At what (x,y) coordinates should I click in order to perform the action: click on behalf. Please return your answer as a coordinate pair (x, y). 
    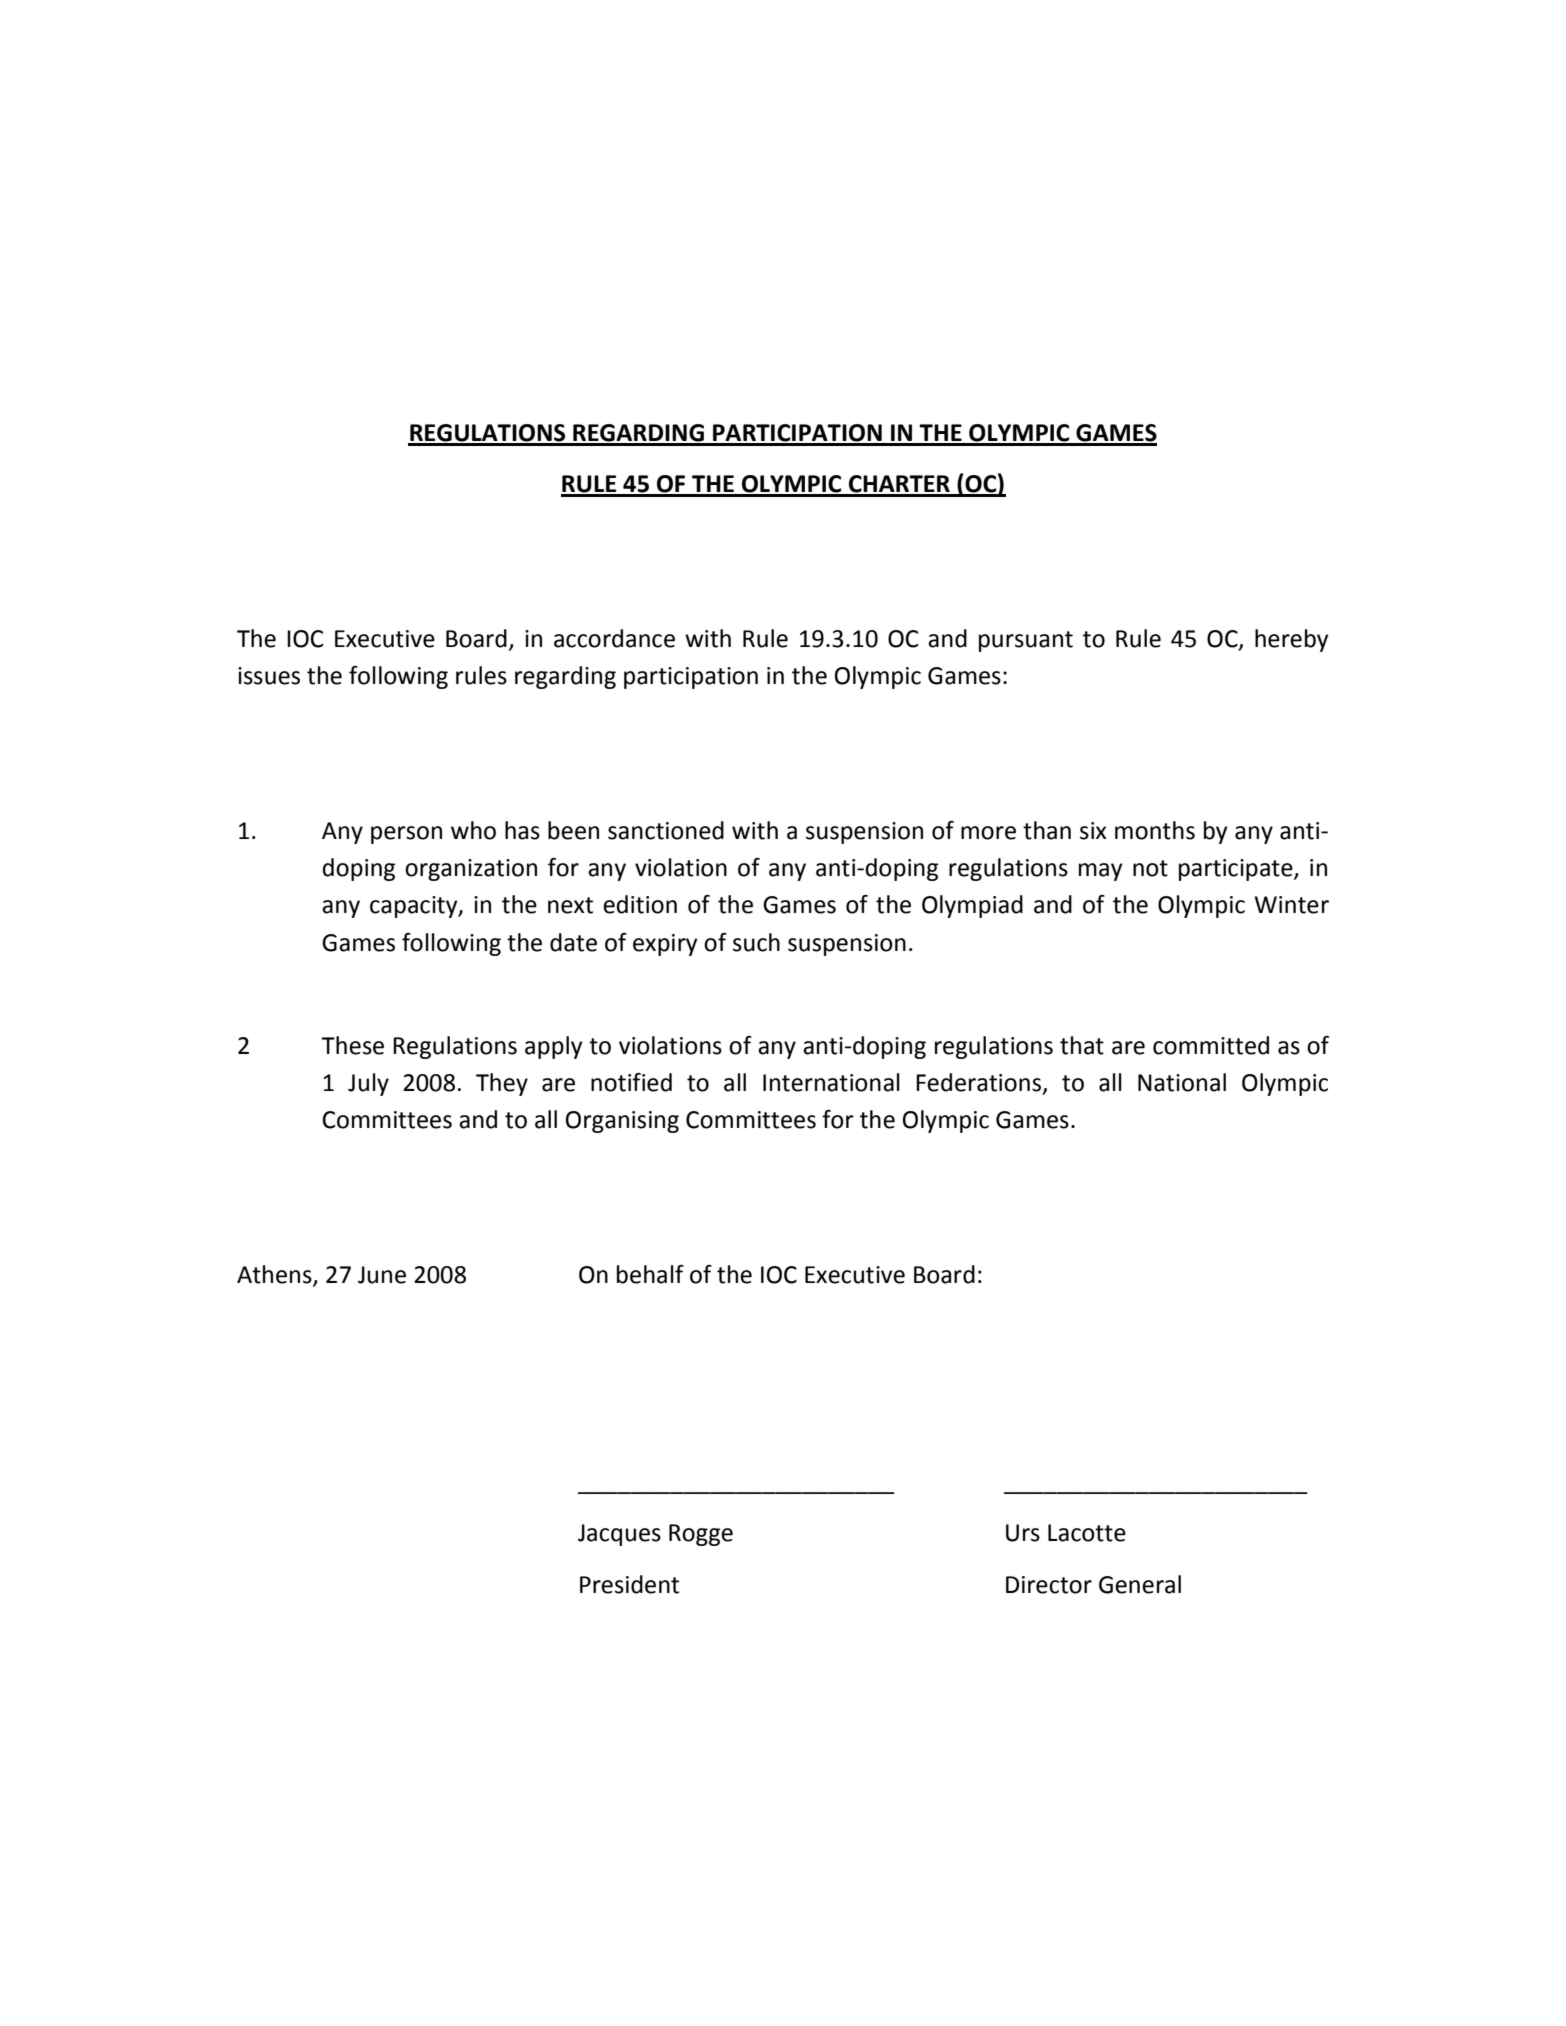
    Looking at the image, I should click on (650, 1274).
